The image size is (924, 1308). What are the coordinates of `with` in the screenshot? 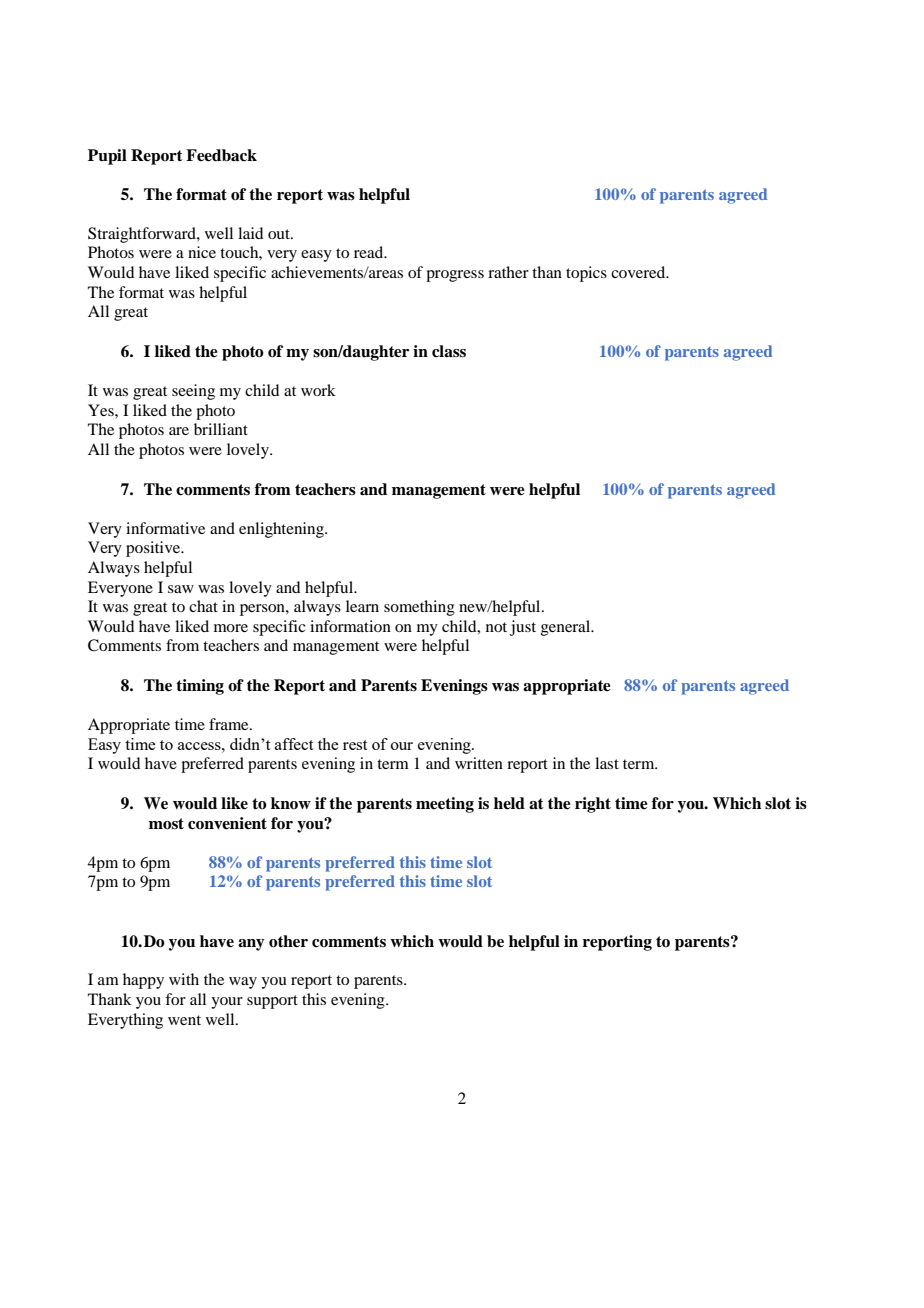 It's located at (184, 979).
